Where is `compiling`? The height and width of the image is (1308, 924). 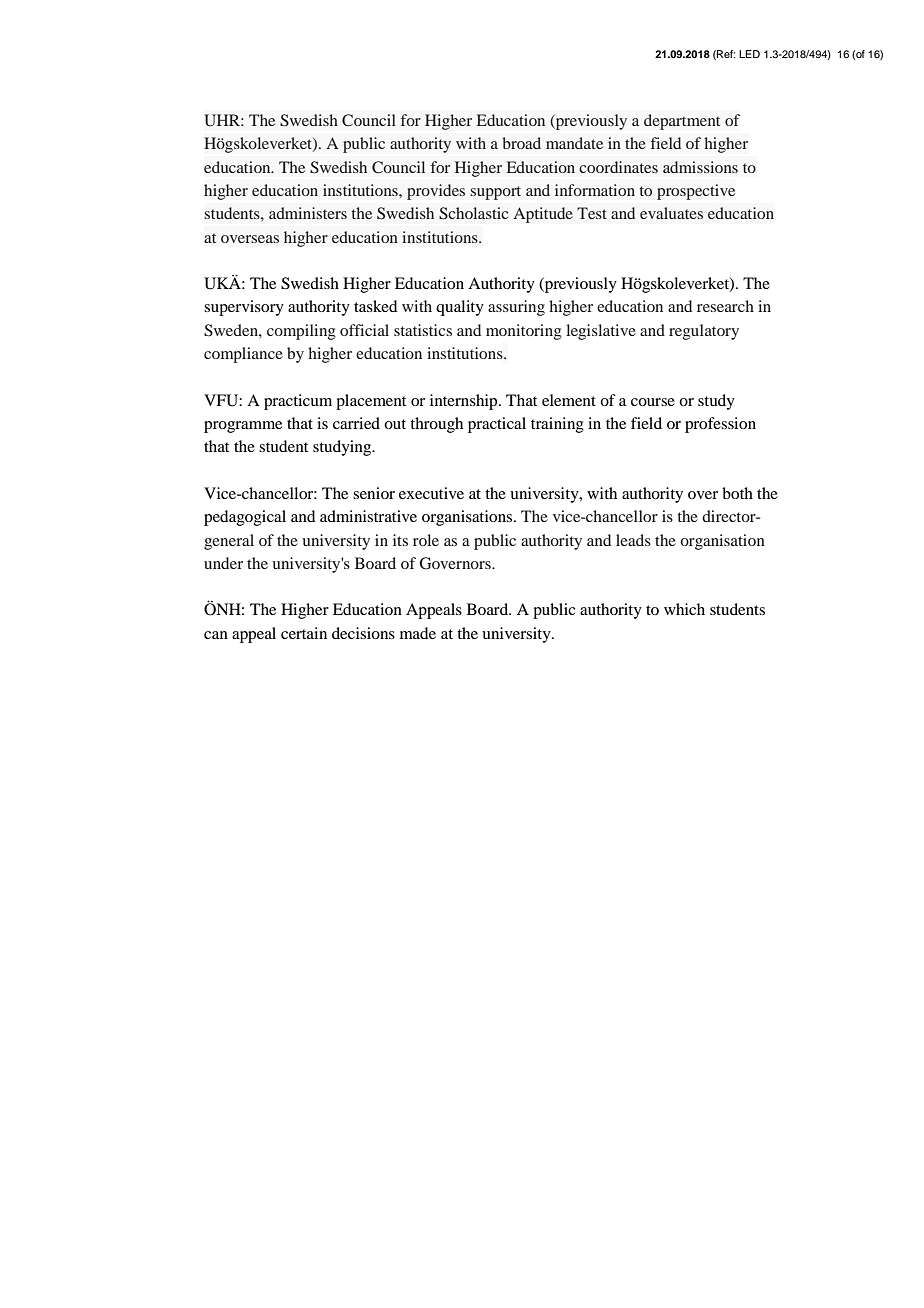
compiling is located at coordinates (301, 332).
